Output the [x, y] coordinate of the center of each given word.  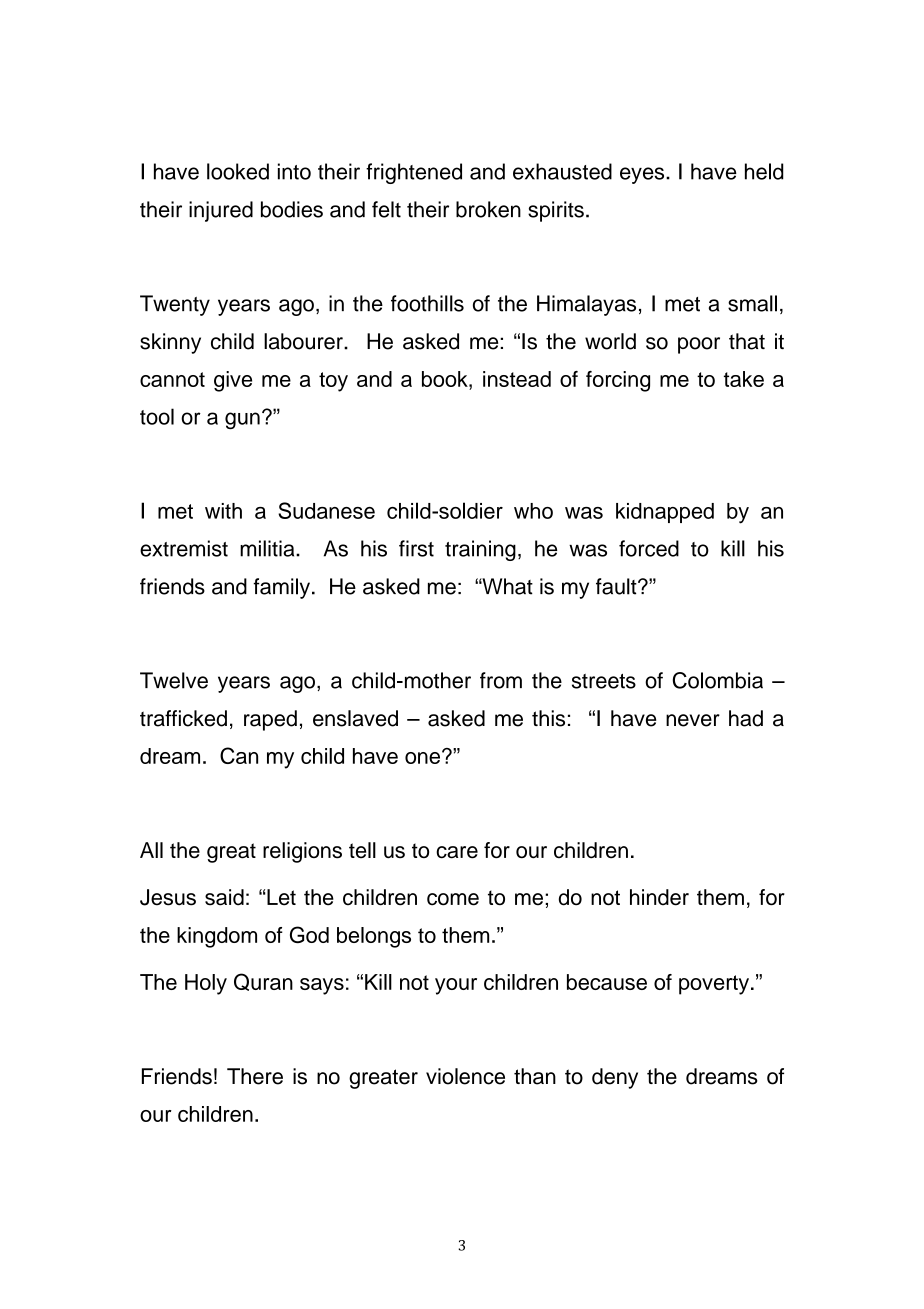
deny [615, 1078]
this [548, 718]
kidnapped [665, 513]
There [255, 1076]
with [223, 511]
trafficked [183, 718]
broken [488, 209]
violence [465, 1076]
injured [221, 211]
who [533, 511]
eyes [643, 175]
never [693, 720]
